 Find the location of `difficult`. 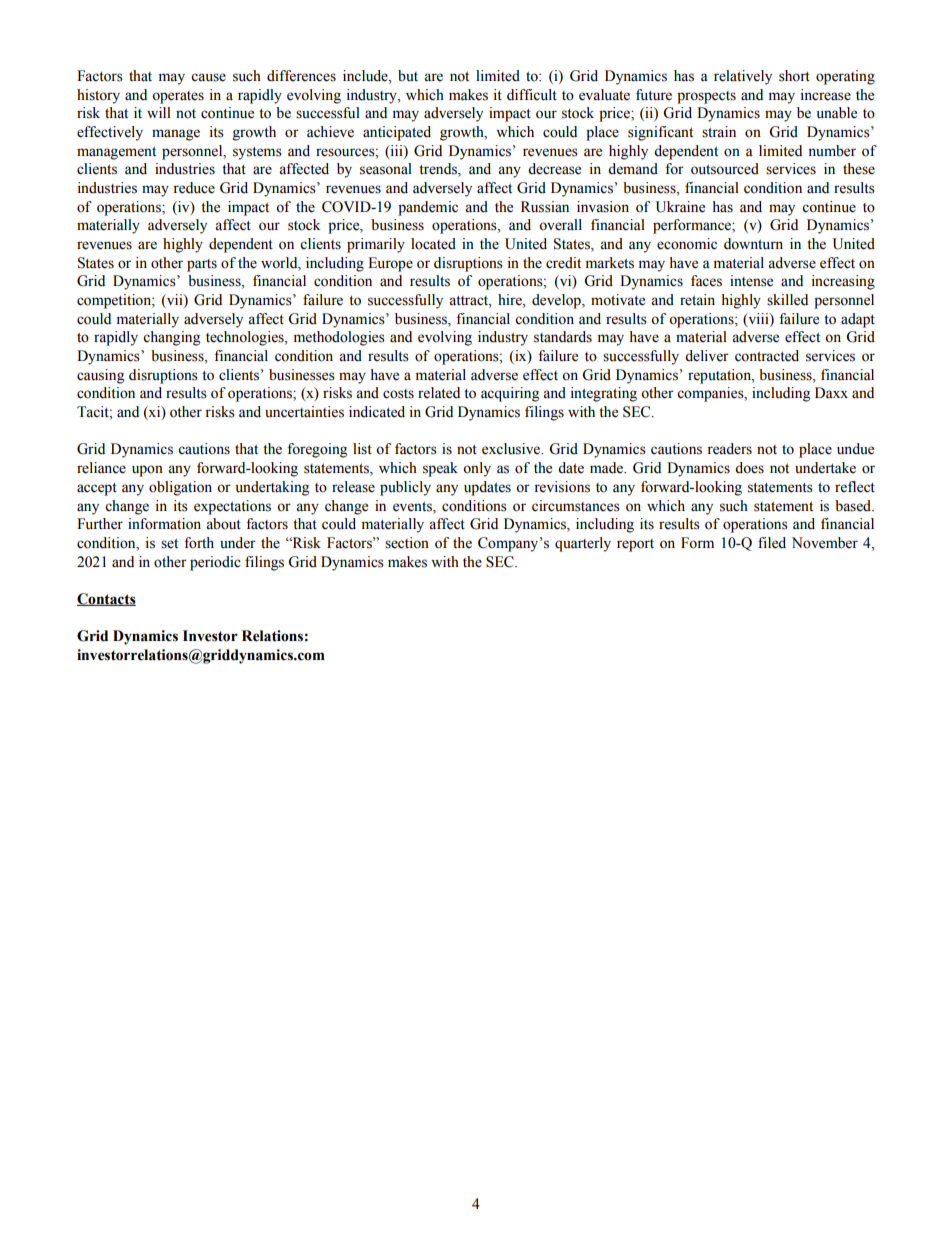

difficult is located at coordinates (532, 95).
